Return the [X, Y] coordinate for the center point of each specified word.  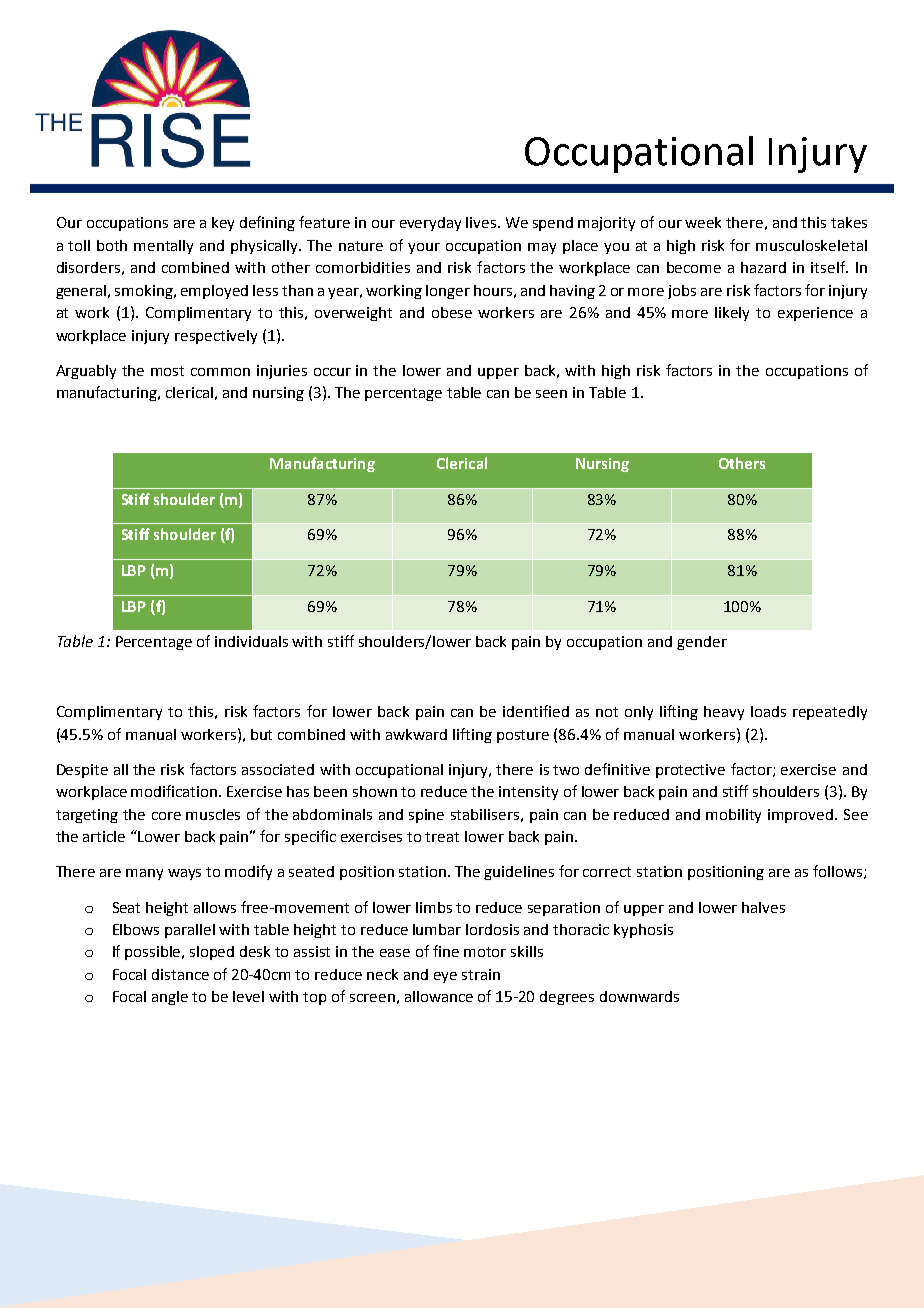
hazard [763, 267]
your [424, 248]
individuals [251, 641]
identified [536, 711]
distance [180, 974]
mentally [163, 247]
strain [481, 974]
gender [702, 643]
